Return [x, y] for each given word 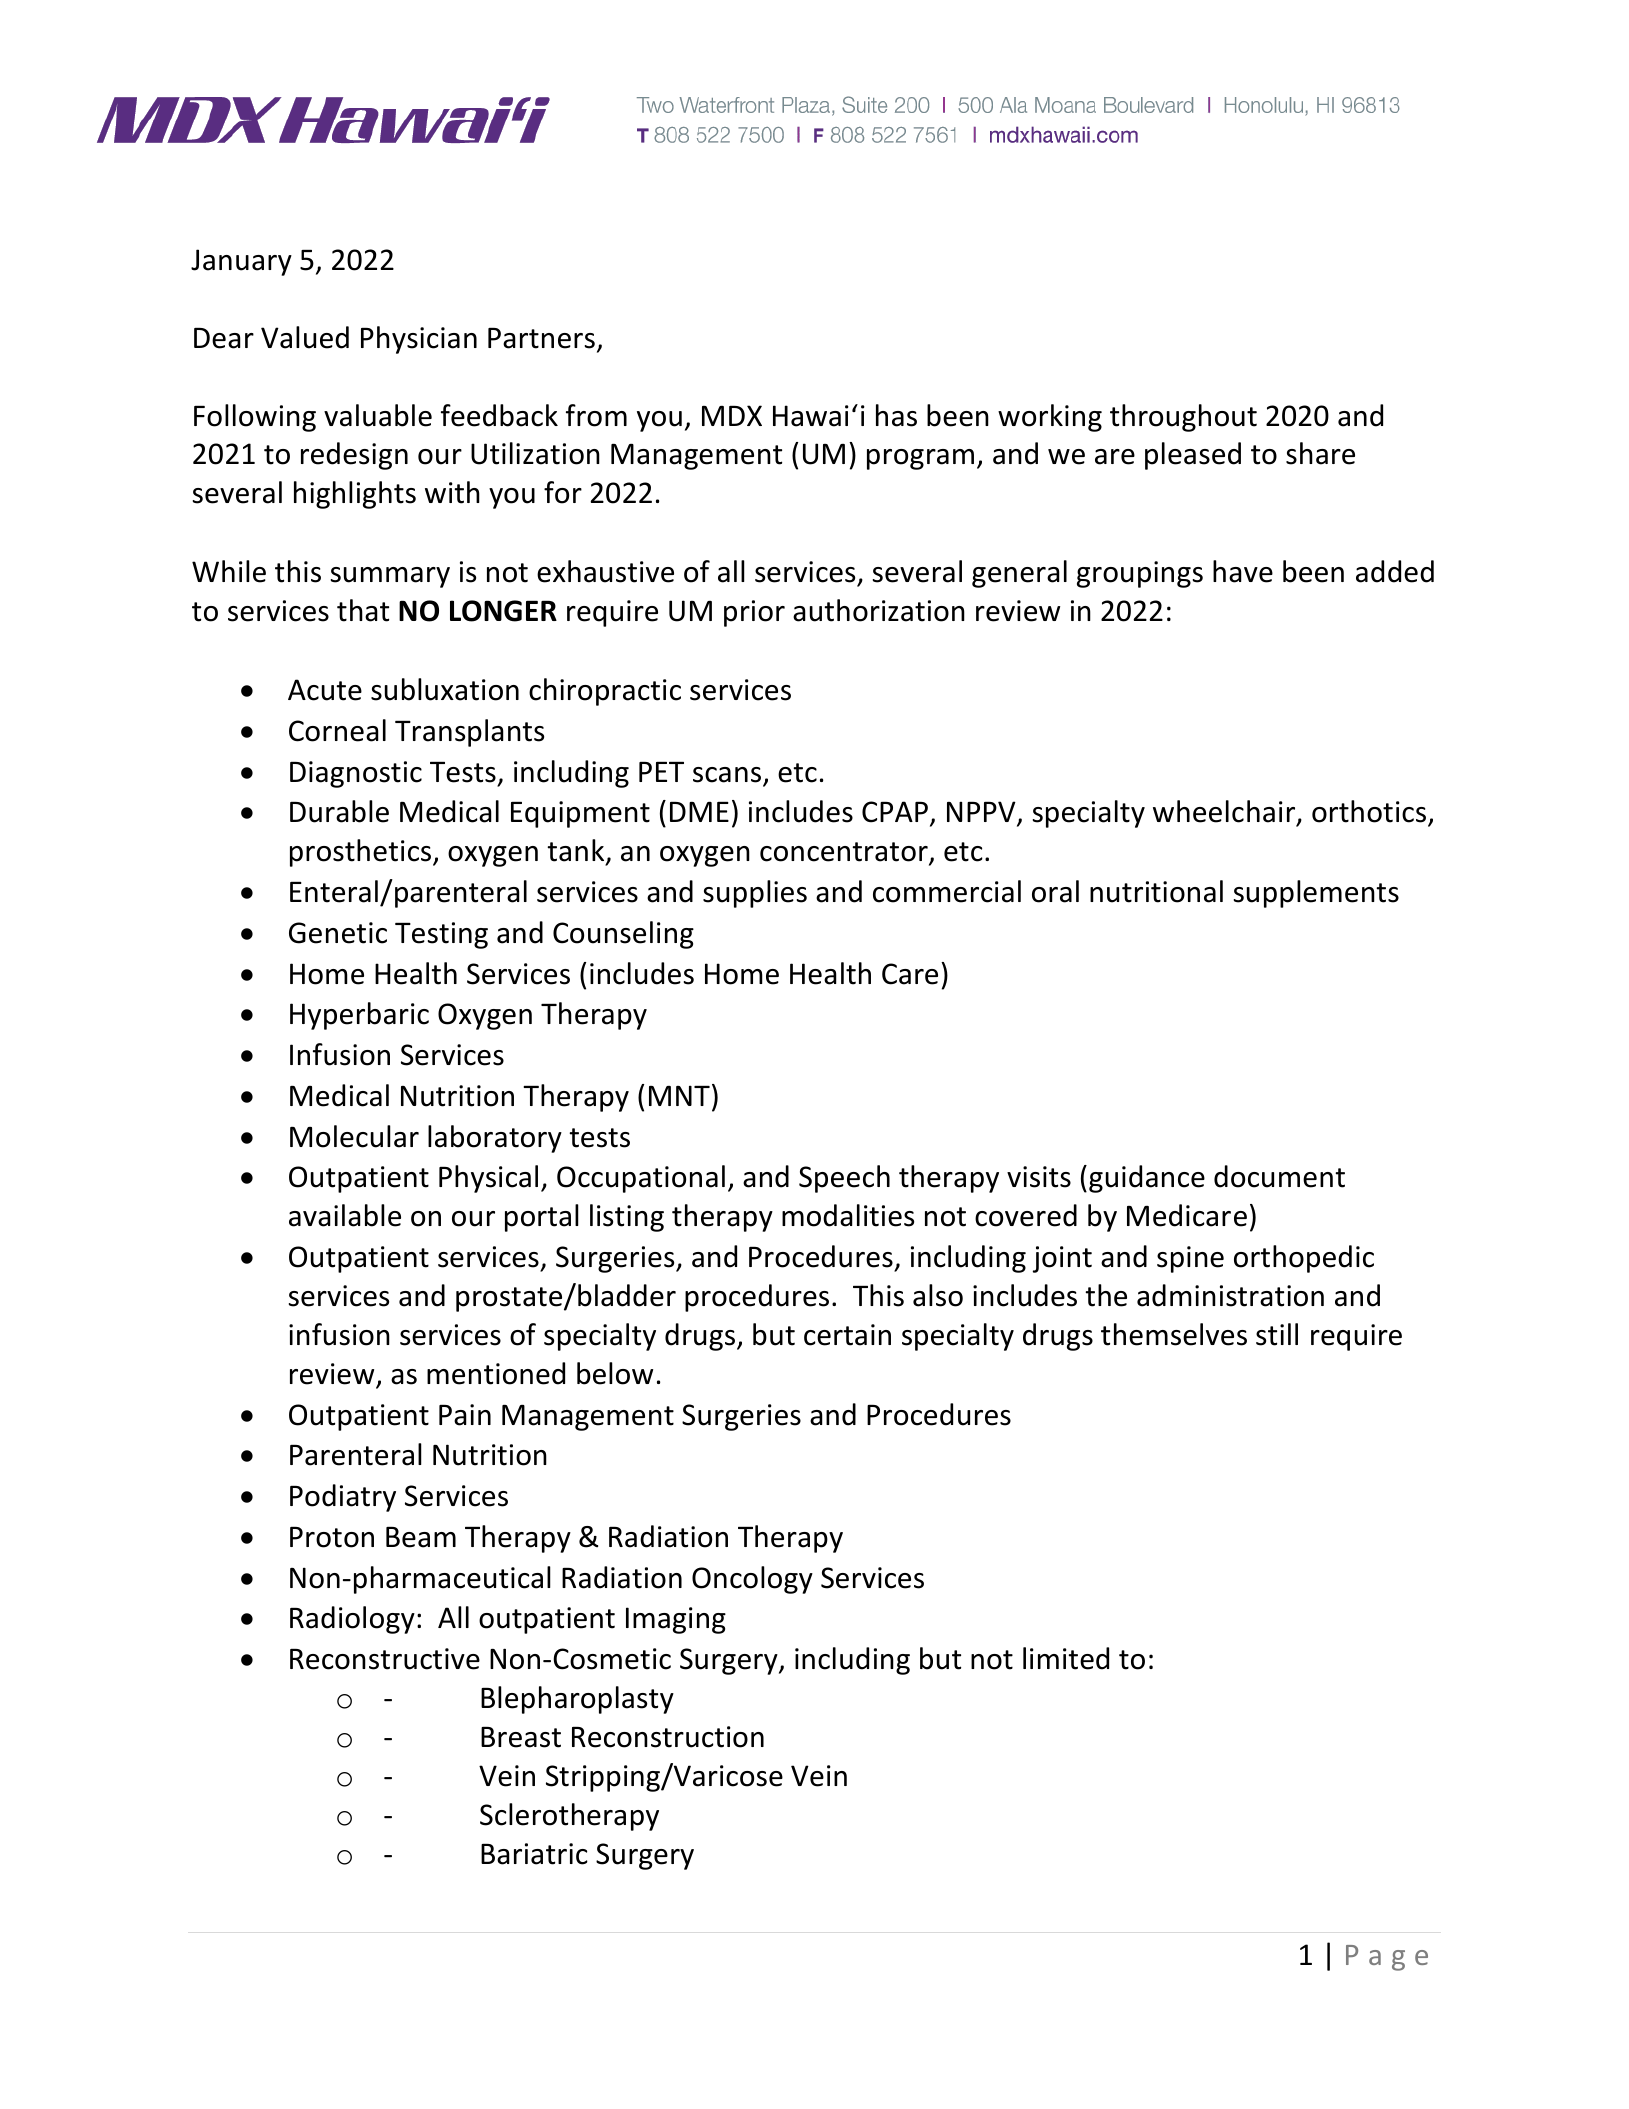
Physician [419, 340]
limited [1066, 1658]
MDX [732, 415]
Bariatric [534, 1854]
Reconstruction [668, 1737]
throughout [1183, 418]
